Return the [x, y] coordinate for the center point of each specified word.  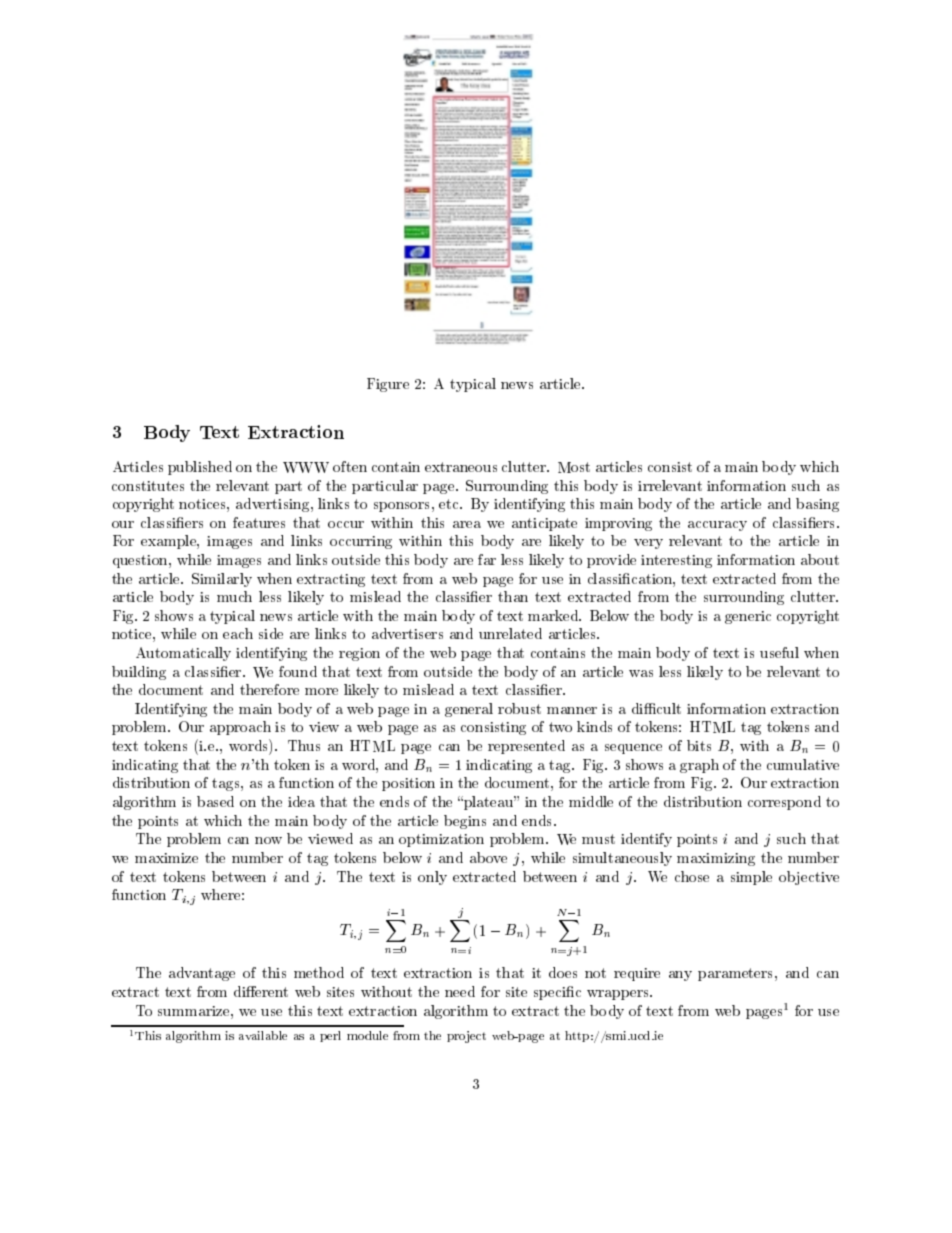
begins [465, 822]
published [200, 468]
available [263, 1035]
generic [748, 617]
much [234, 596]
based [215, 801]
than [513, 596]
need [460, 991]
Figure [388, 385]
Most [574, 467]
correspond [784, 803]
